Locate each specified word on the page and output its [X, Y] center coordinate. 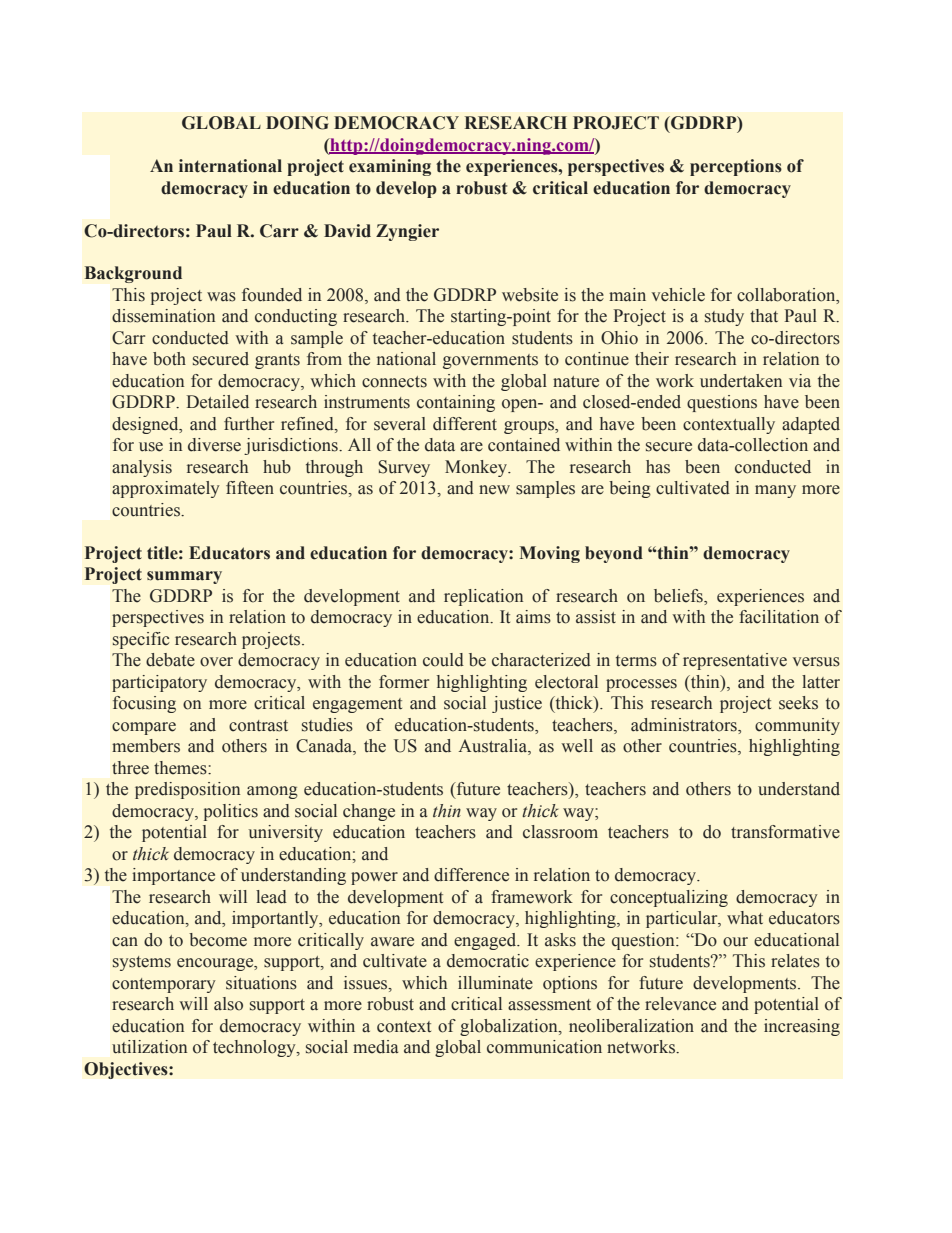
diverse [214, 445]
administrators [685, 726]
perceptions [736, 167]
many [775, 491]
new [494, 490]
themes [181, 768]
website [530, 295]
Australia [494, 747]
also [228, 1004]
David [347, 231]
